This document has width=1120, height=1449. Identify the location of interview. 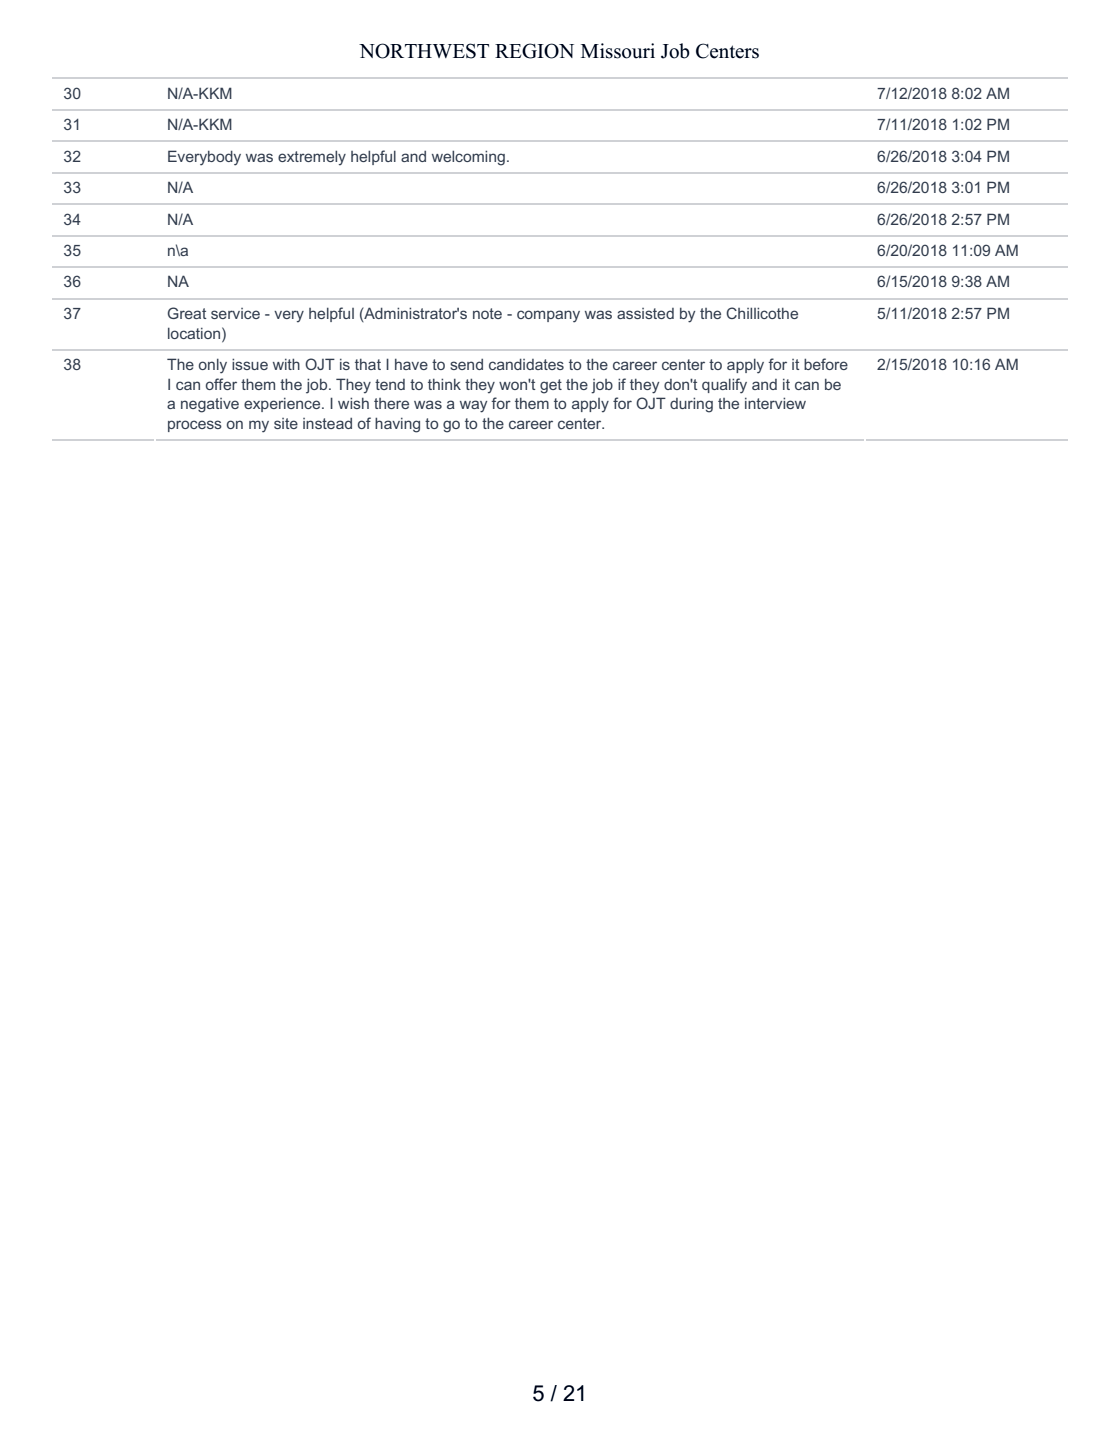
(775, 403).
